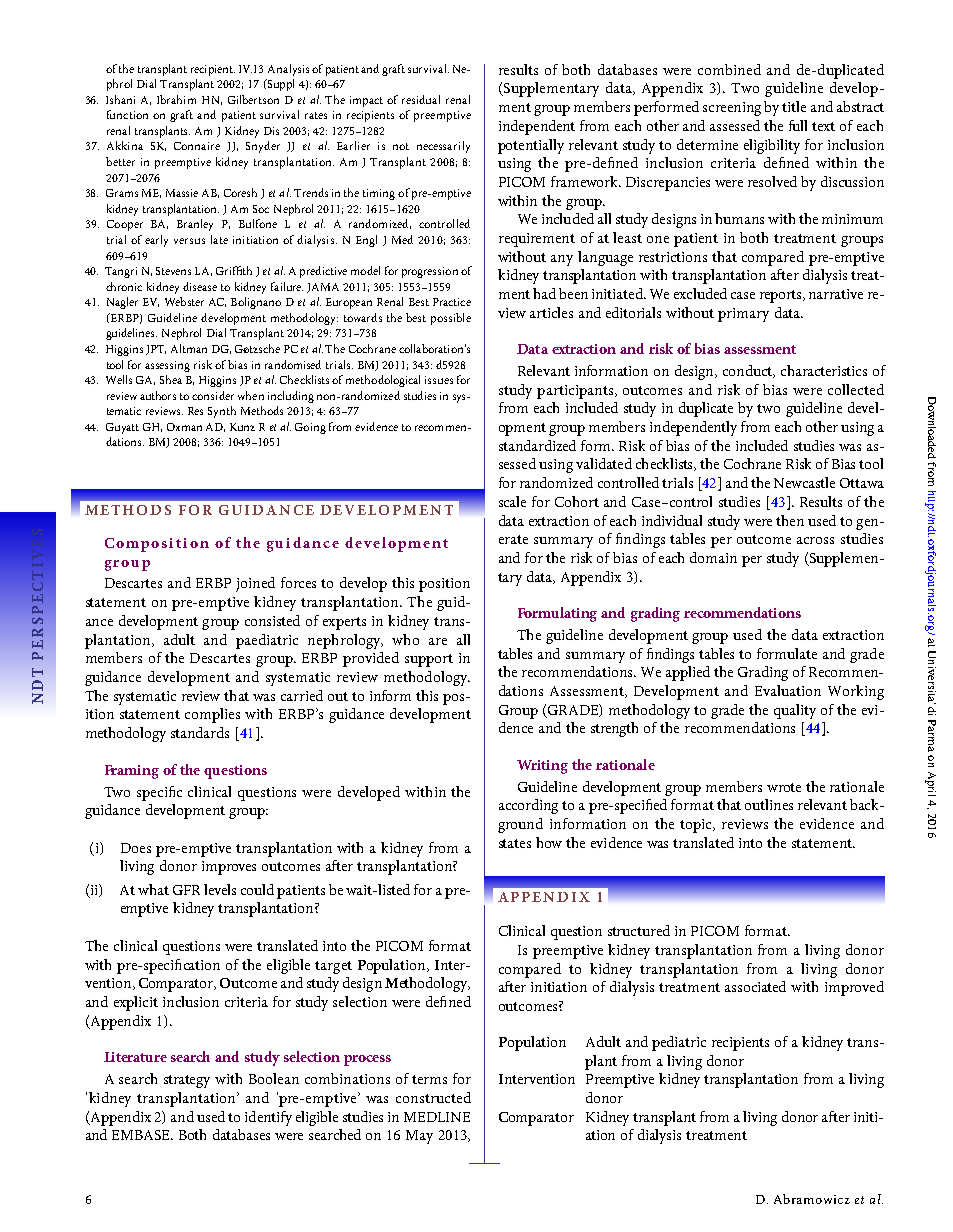  Describe the element at coordinates (405, 639) in the screenshot. I see `who` at that location.
